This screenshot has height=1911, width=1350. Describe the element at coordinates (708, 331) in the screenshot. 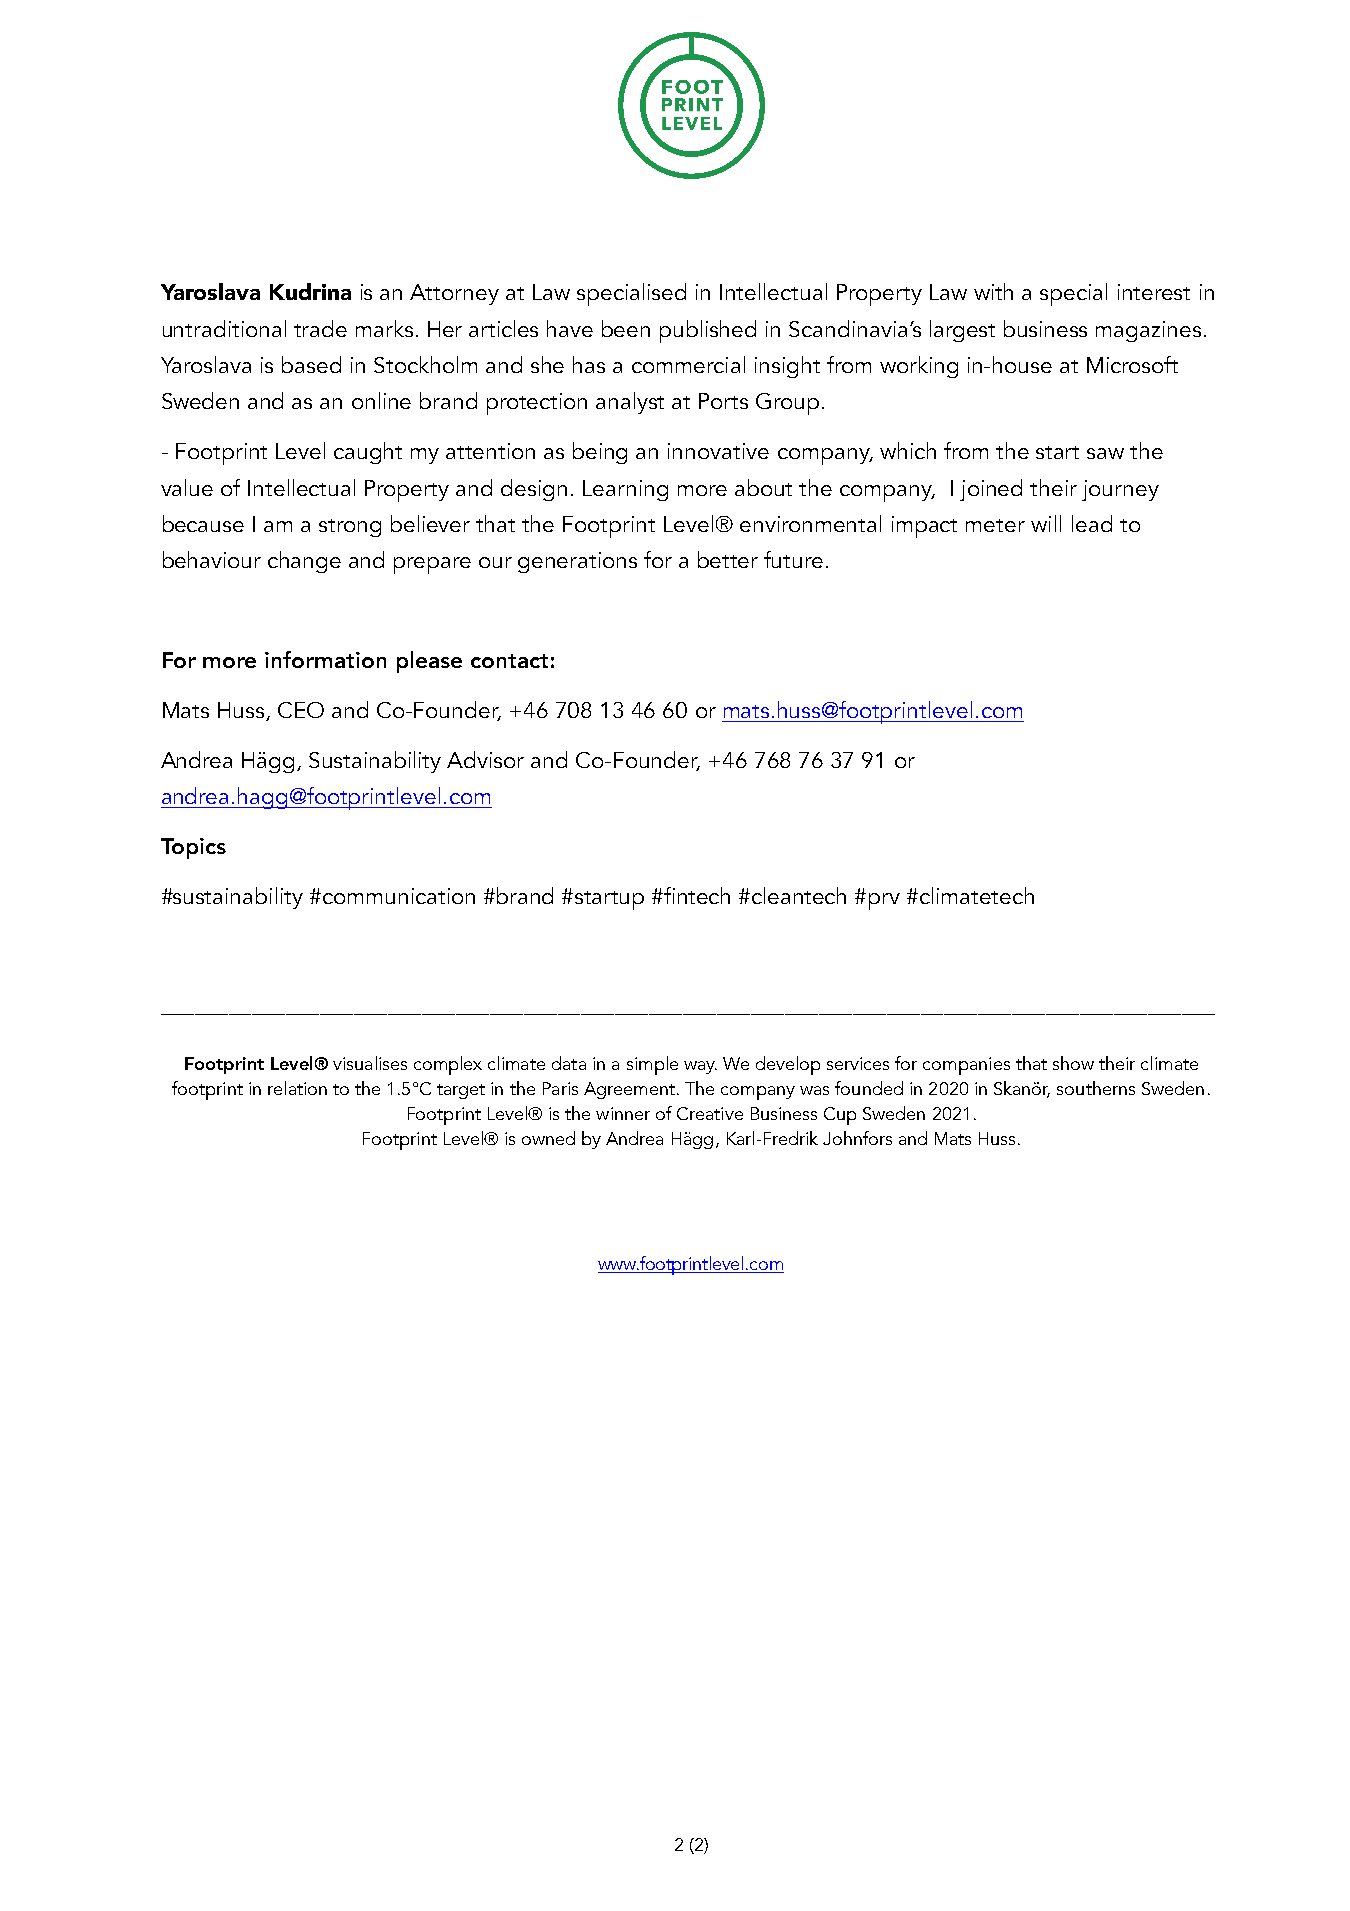

I see `published` at that location.
